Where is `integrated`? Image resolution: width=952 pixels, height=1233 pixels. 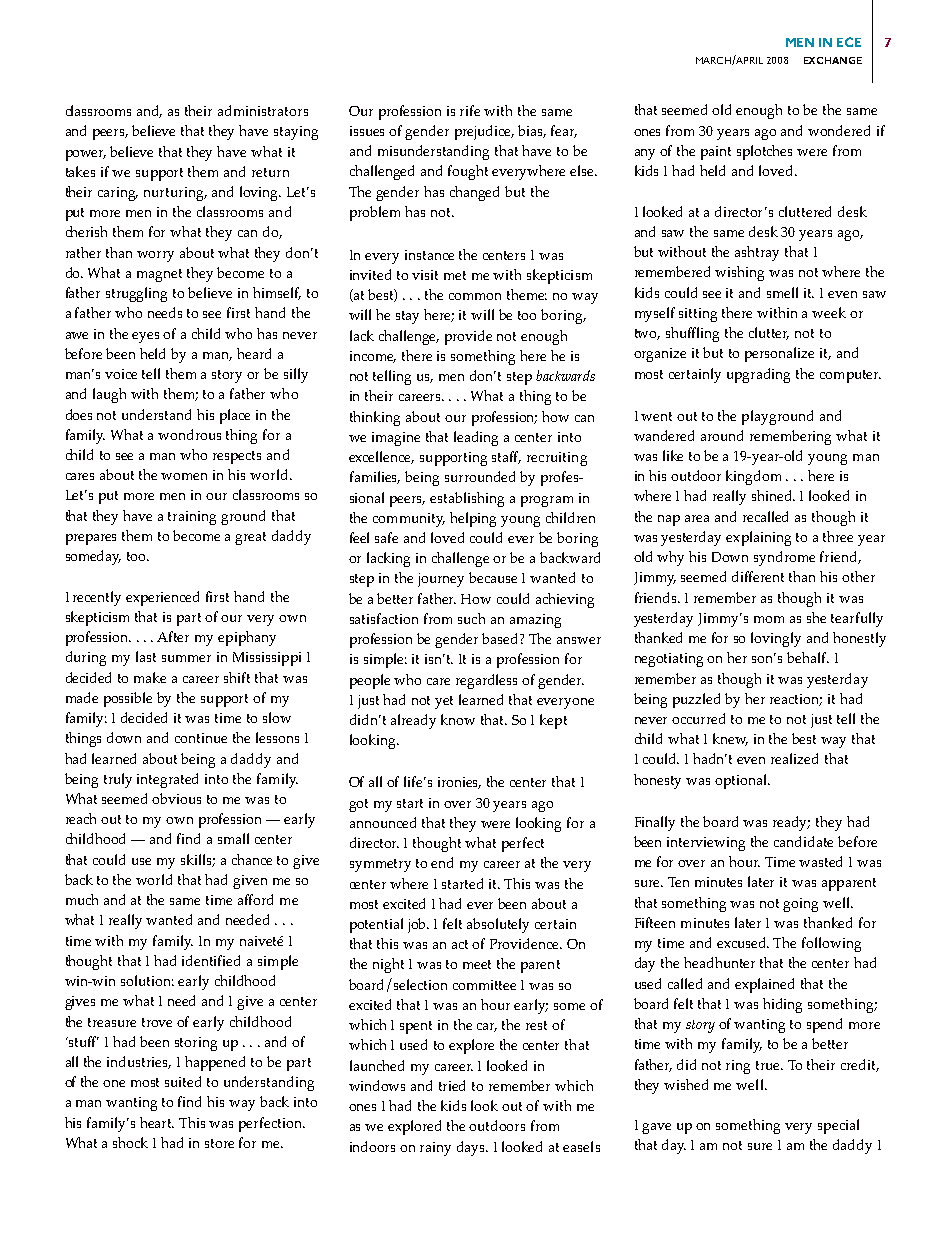 integrated is located at coordinates (167, 780).
